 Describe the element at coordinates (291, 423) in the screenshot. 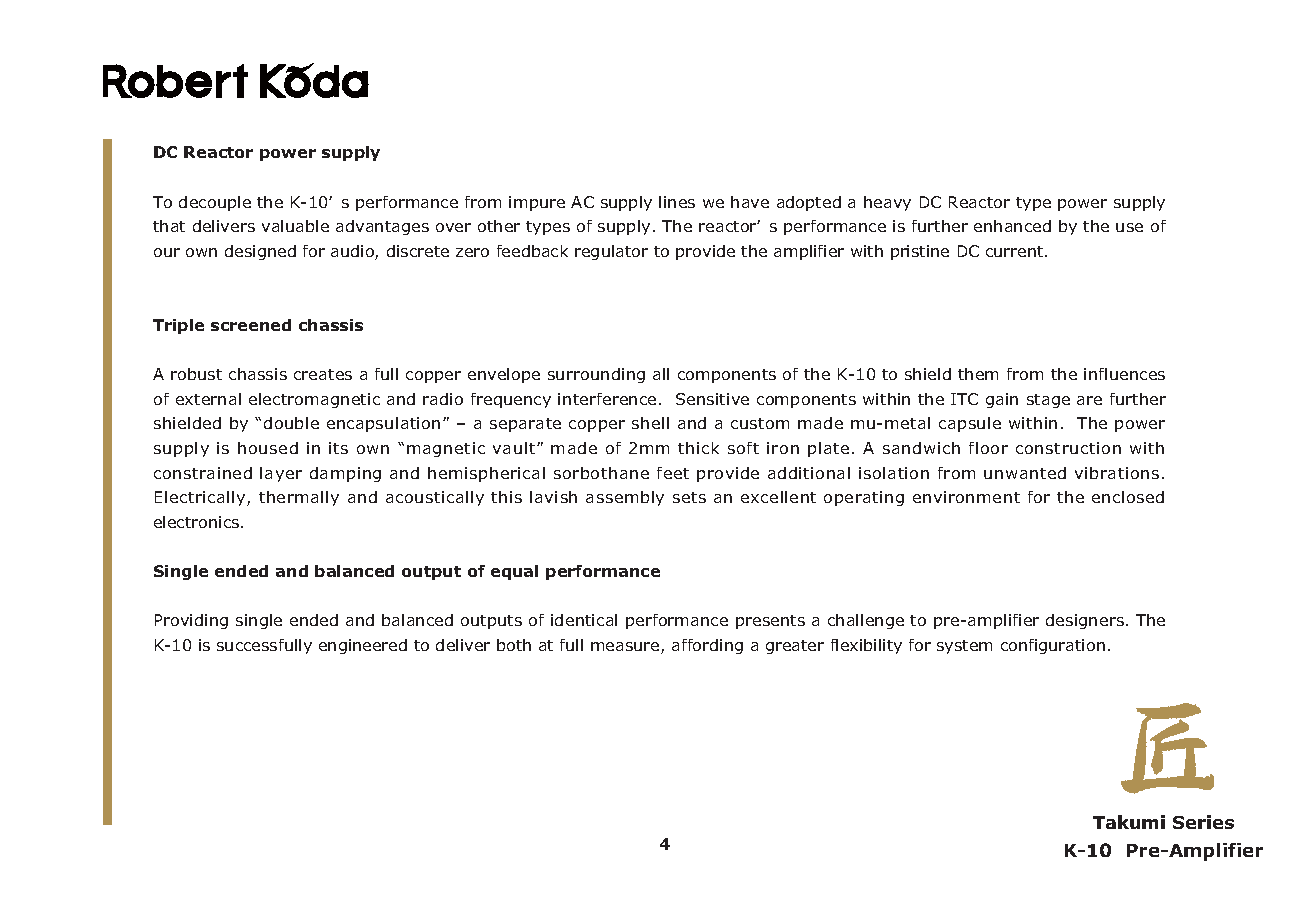

I see `double` at that location.
